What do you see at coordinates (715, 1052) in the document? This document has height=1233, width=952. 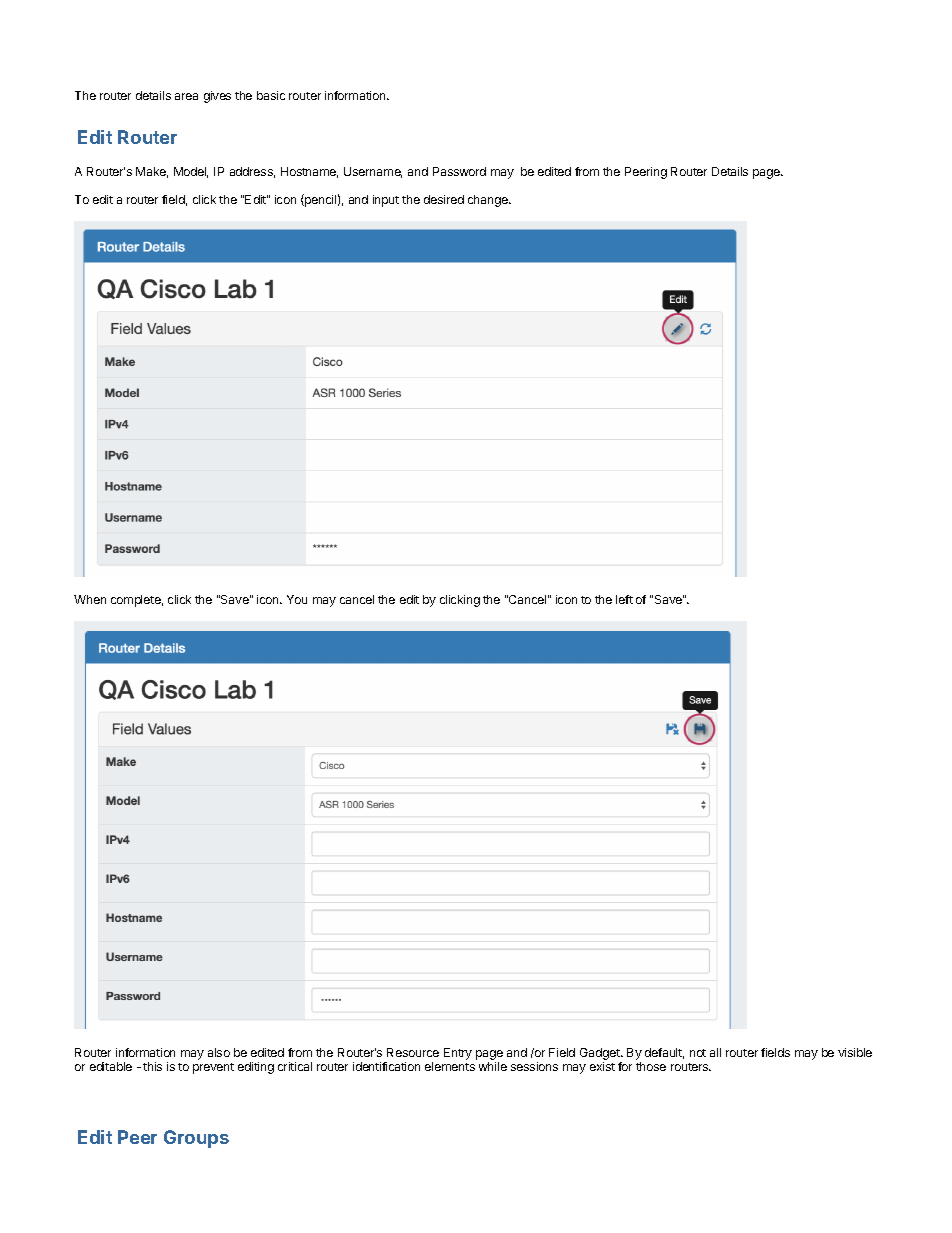 I see `all` at bounding box center [715, 1052].
